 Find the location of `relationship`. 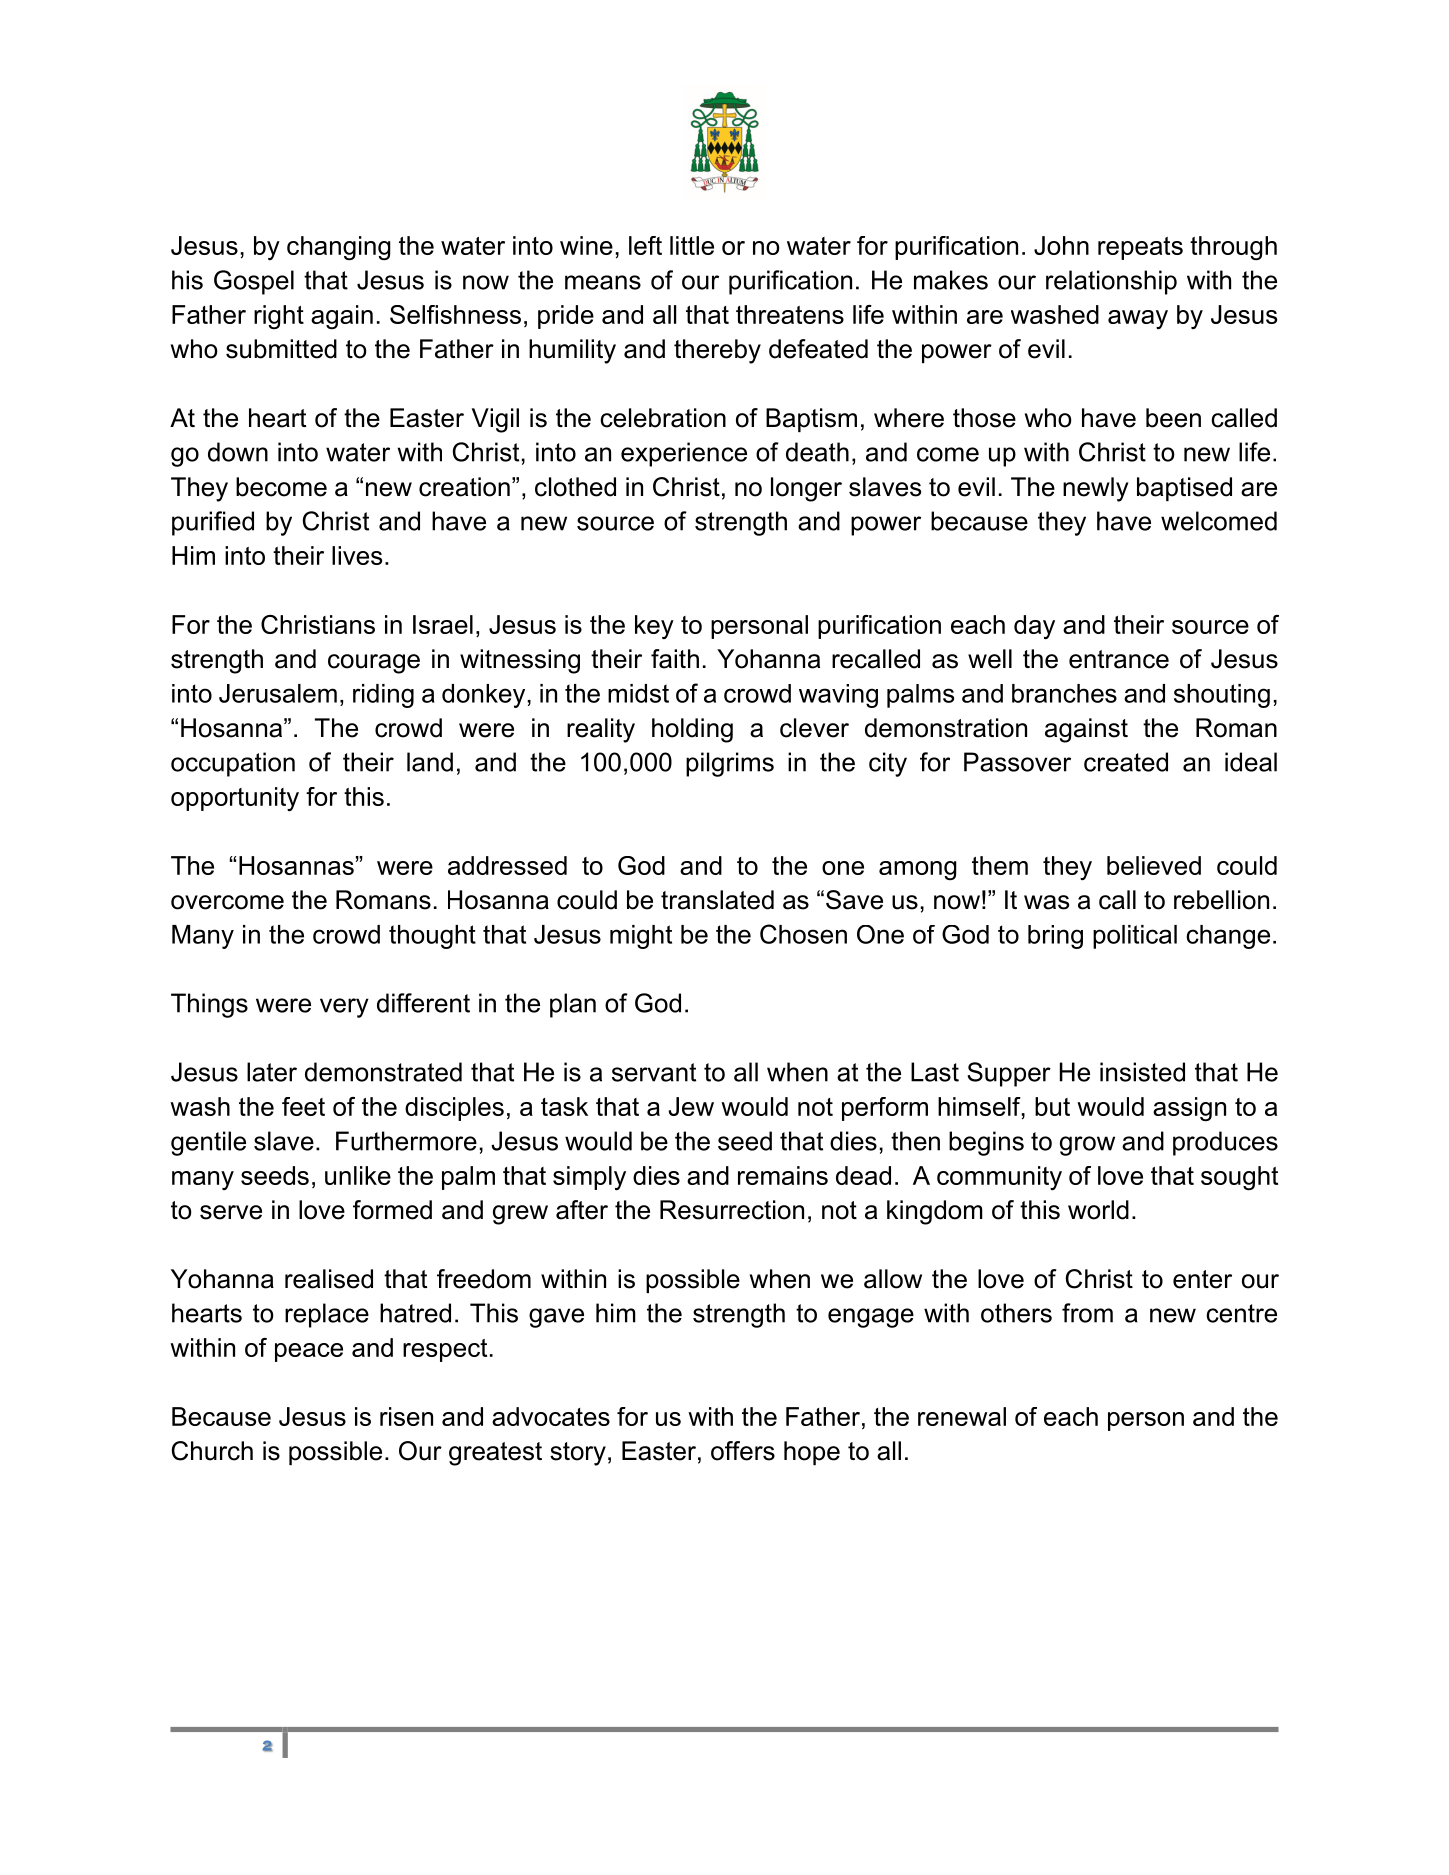

relationship is located at coordinates (1111, 282).
